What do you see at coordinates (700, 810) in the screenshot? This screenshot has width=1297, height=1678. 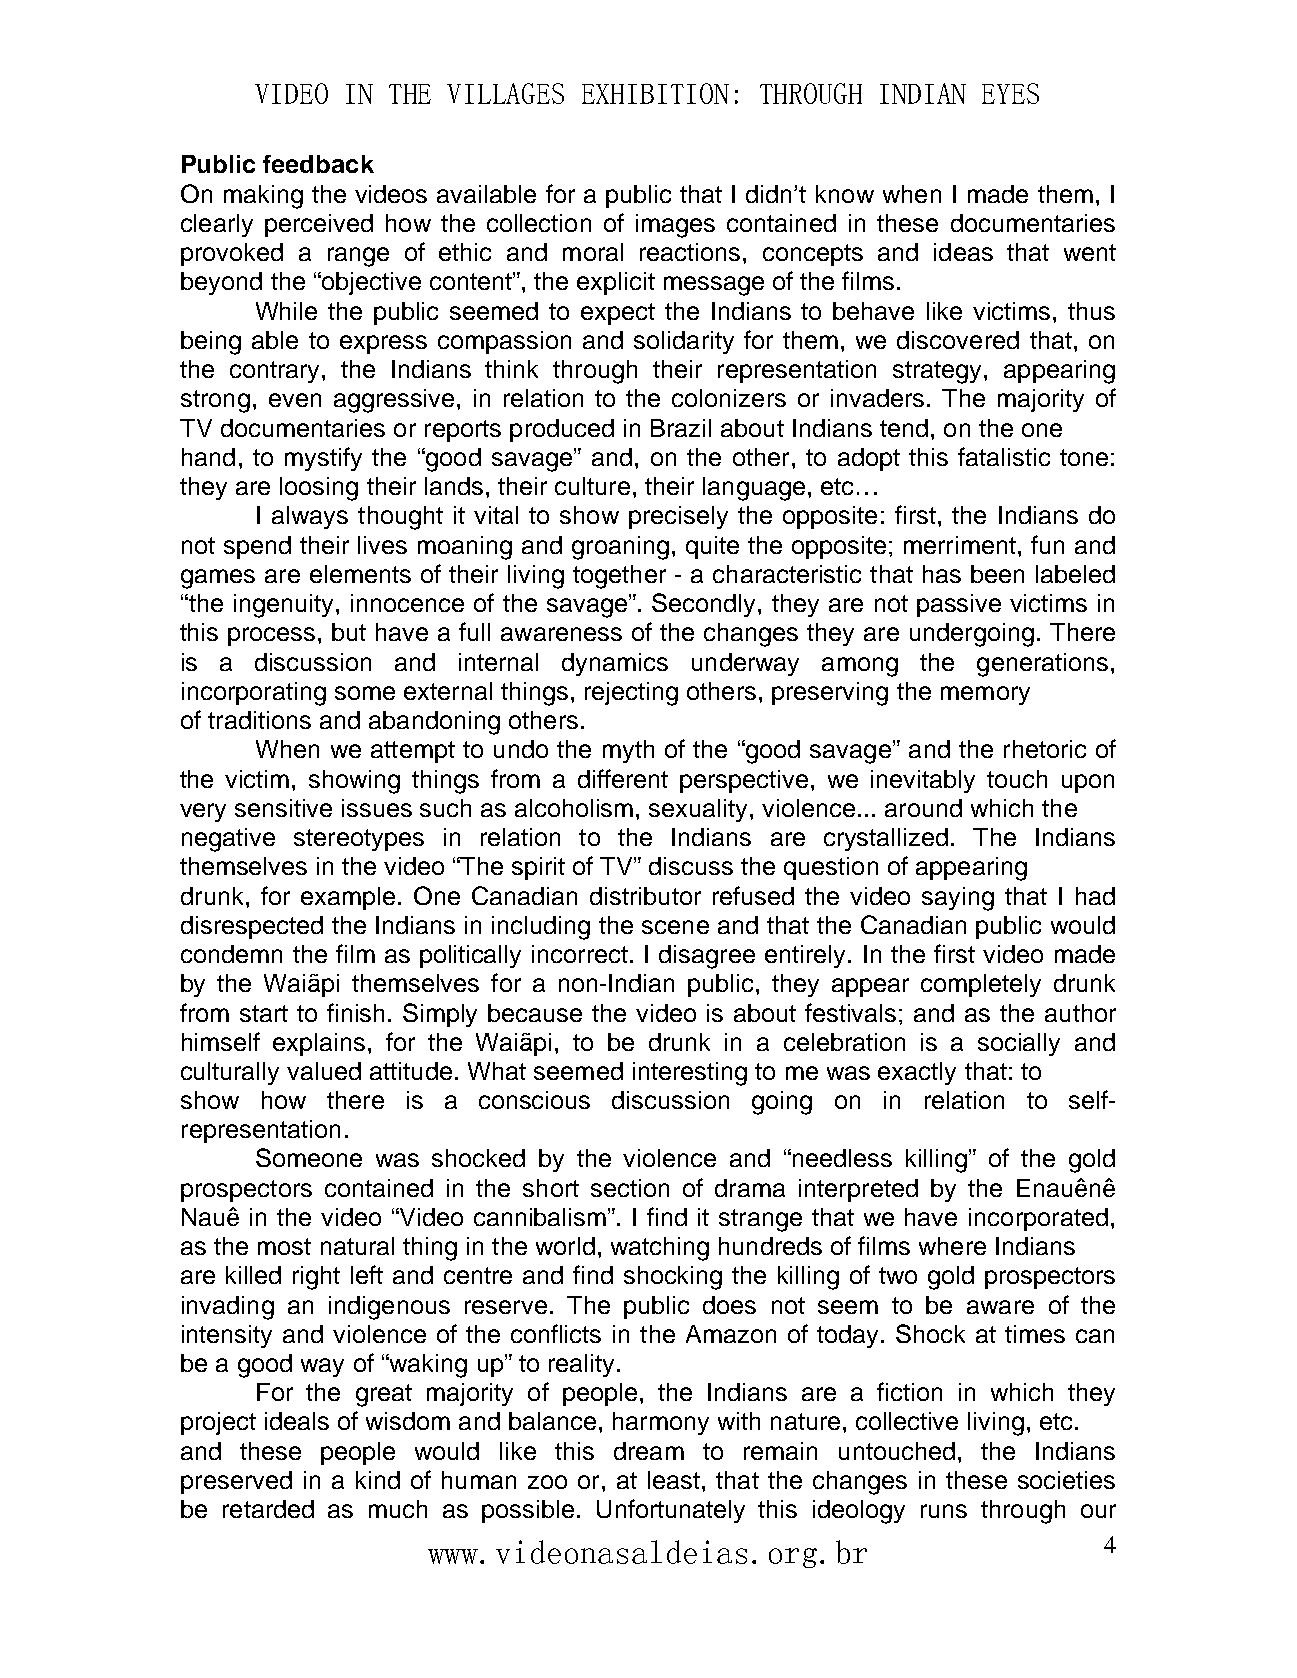 I see `sexuality` at bounding box center [700, 810].
